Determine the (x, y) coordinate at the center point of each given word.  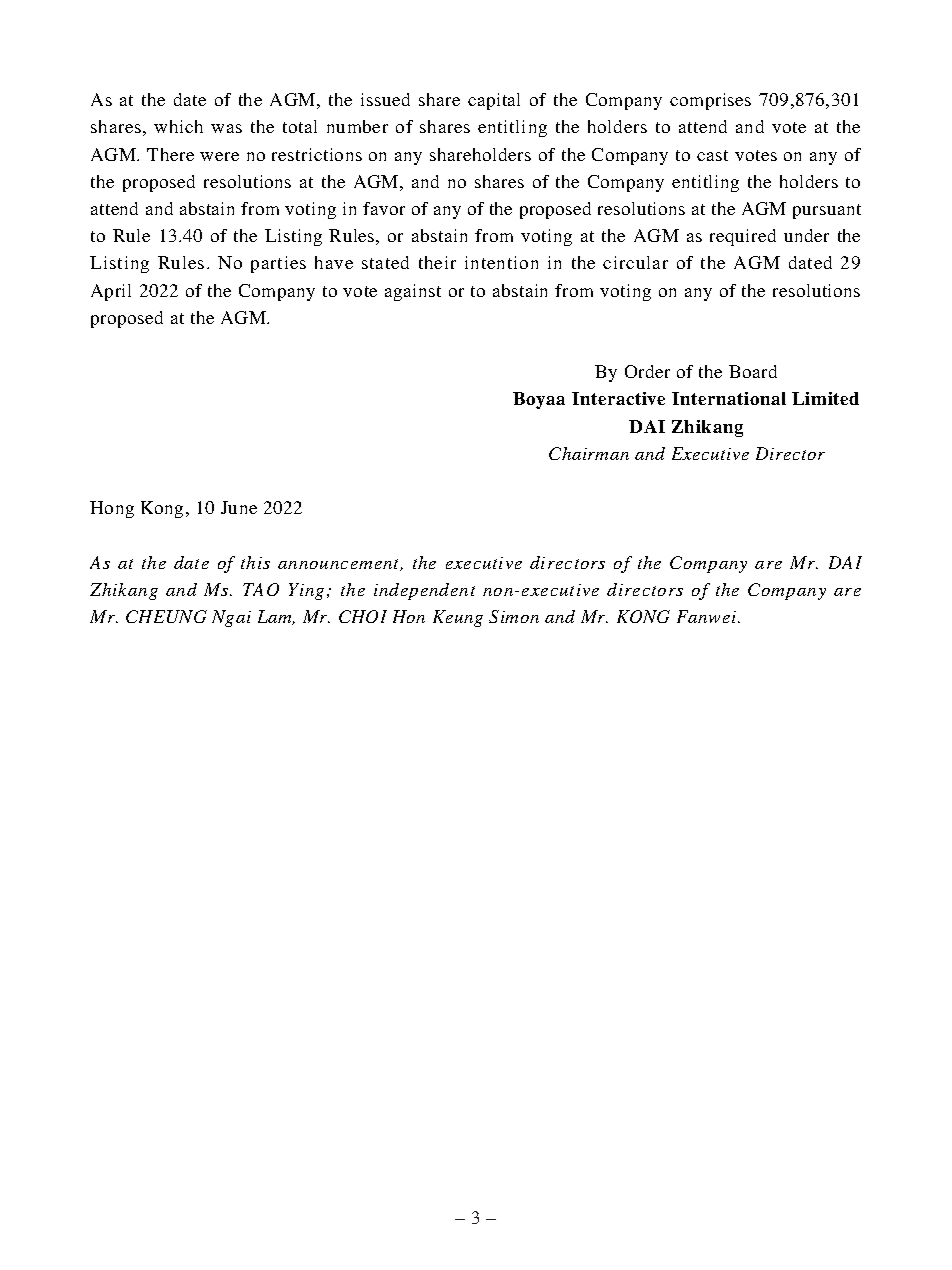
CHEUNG (166, 616)
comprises (710, 101)
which (178, 126)
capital (494, 101)
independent (424, 591)
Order (647, 371)
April (111, 292)
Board (753, 371)
